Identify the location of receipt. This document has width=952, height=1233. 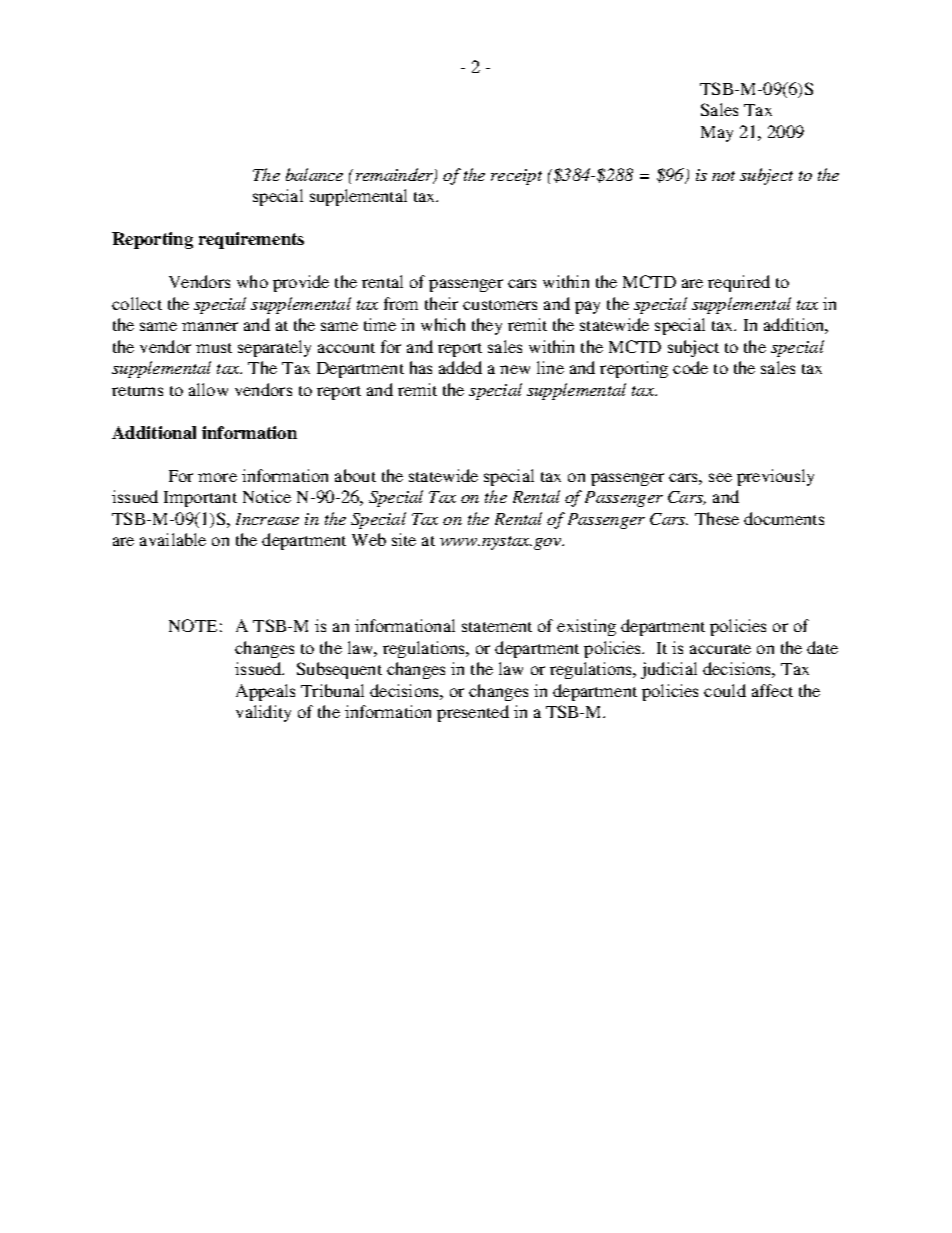
(516, 177).
